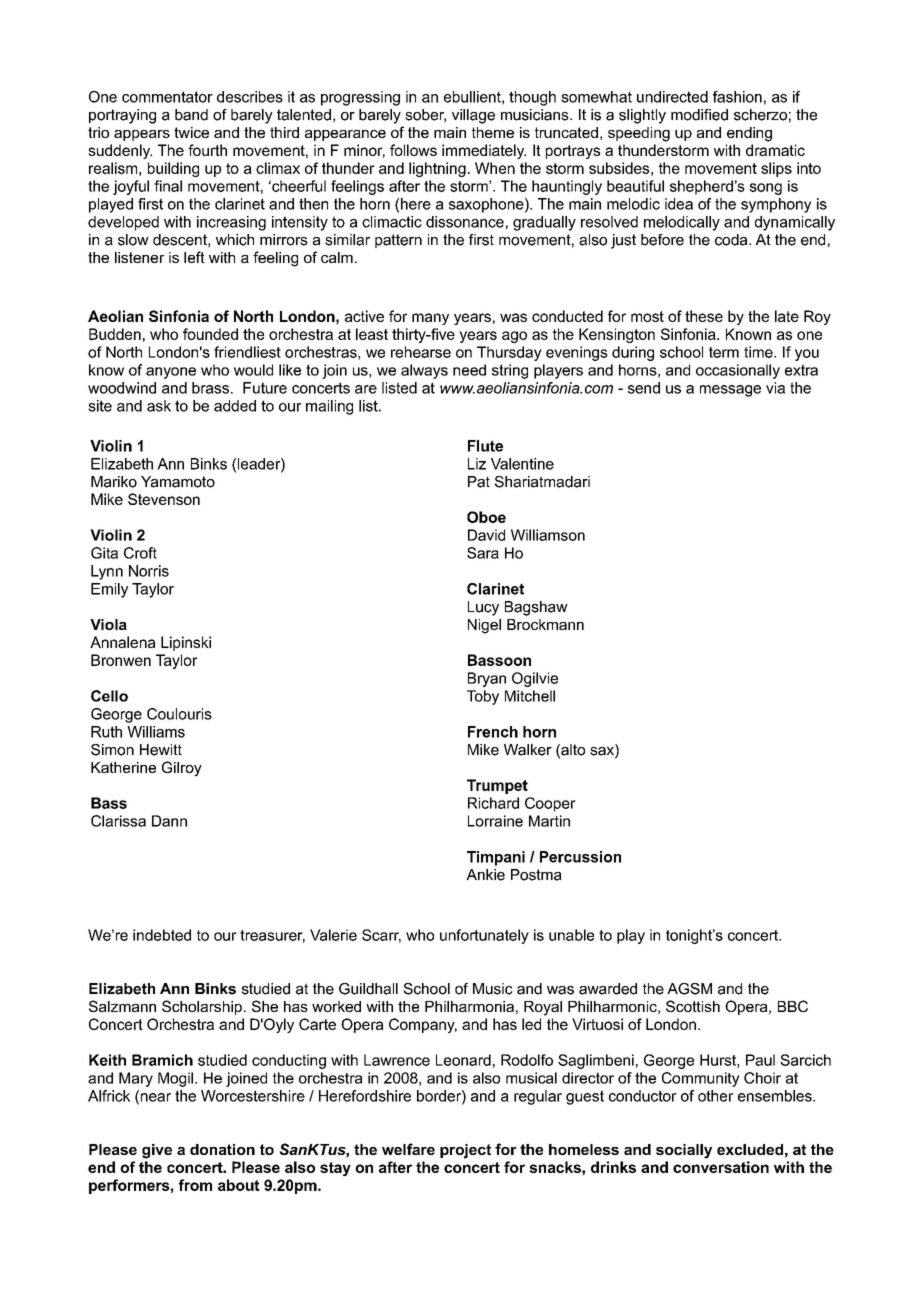 This screenshot has height=1308, width=924. What do you see at coordinates (122, 642) in the screenshot?
I see `Annalena` at bounding box center [122, 642].
